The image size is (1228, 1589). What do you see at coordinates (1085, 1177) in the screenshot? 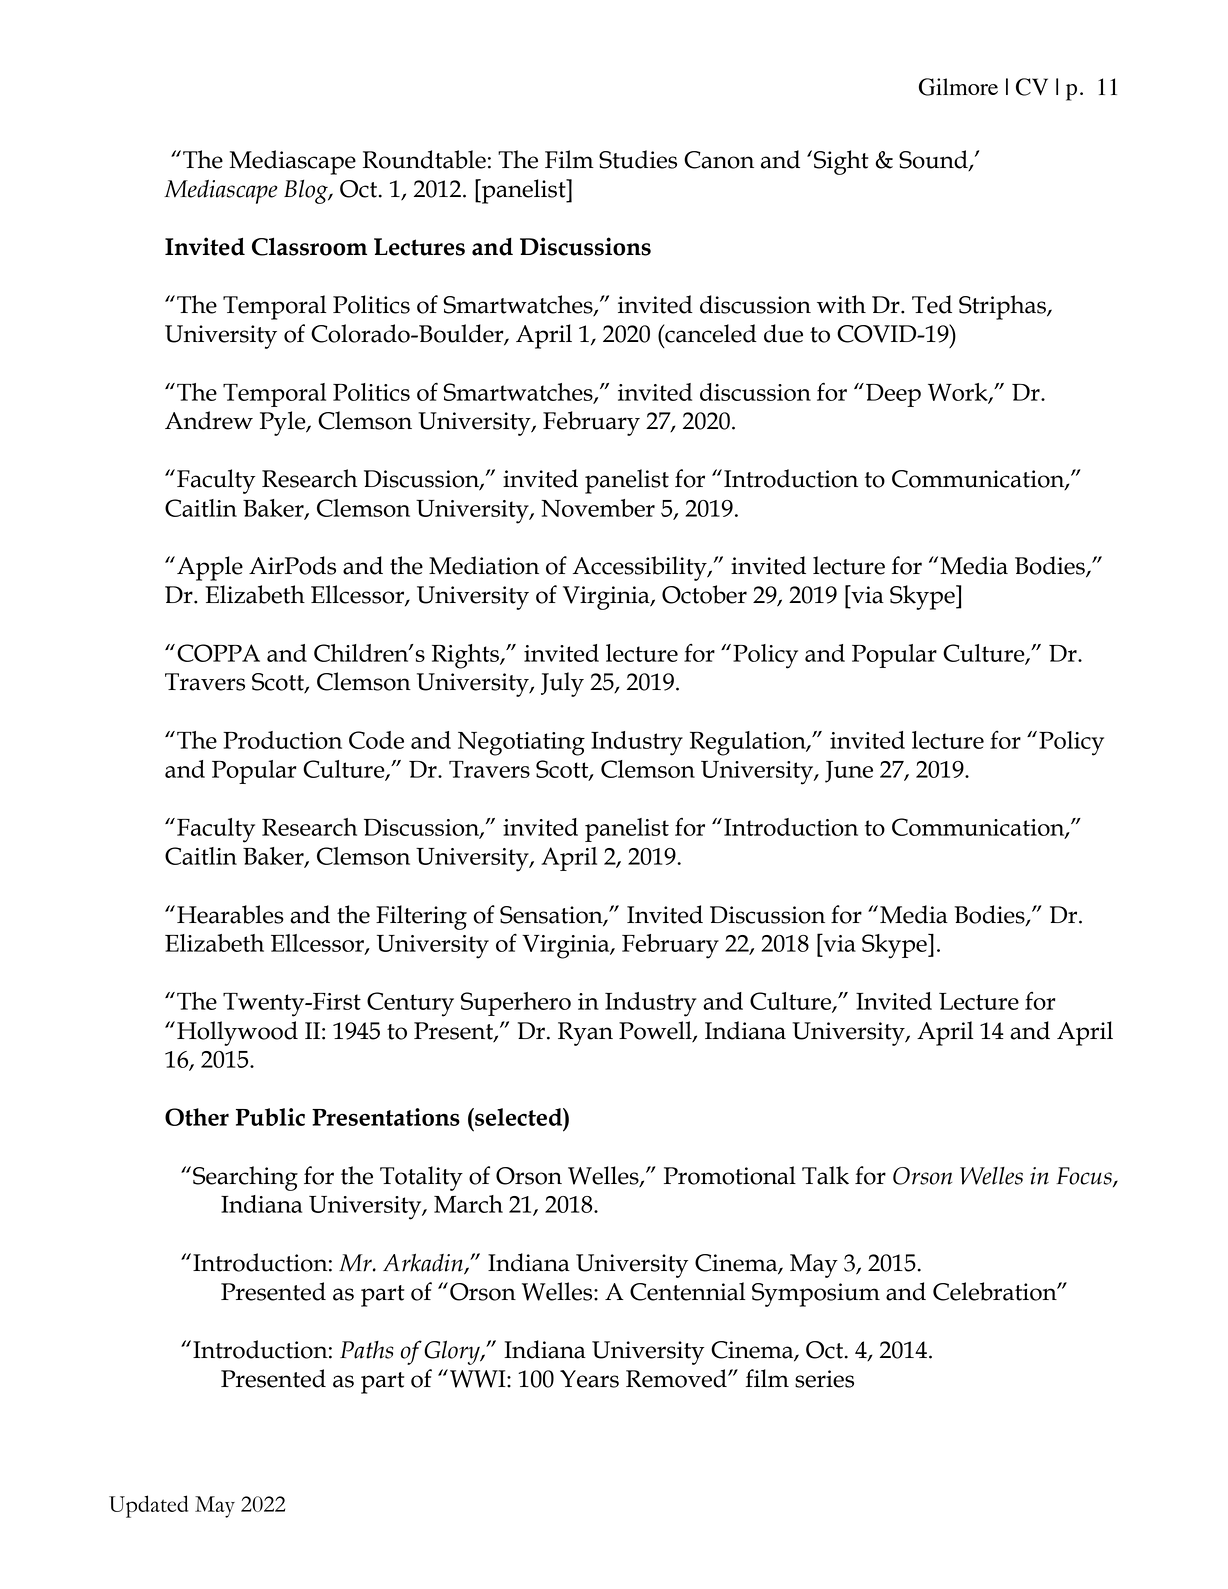
I see `Focus` at bounding box center [1085, 1177].
